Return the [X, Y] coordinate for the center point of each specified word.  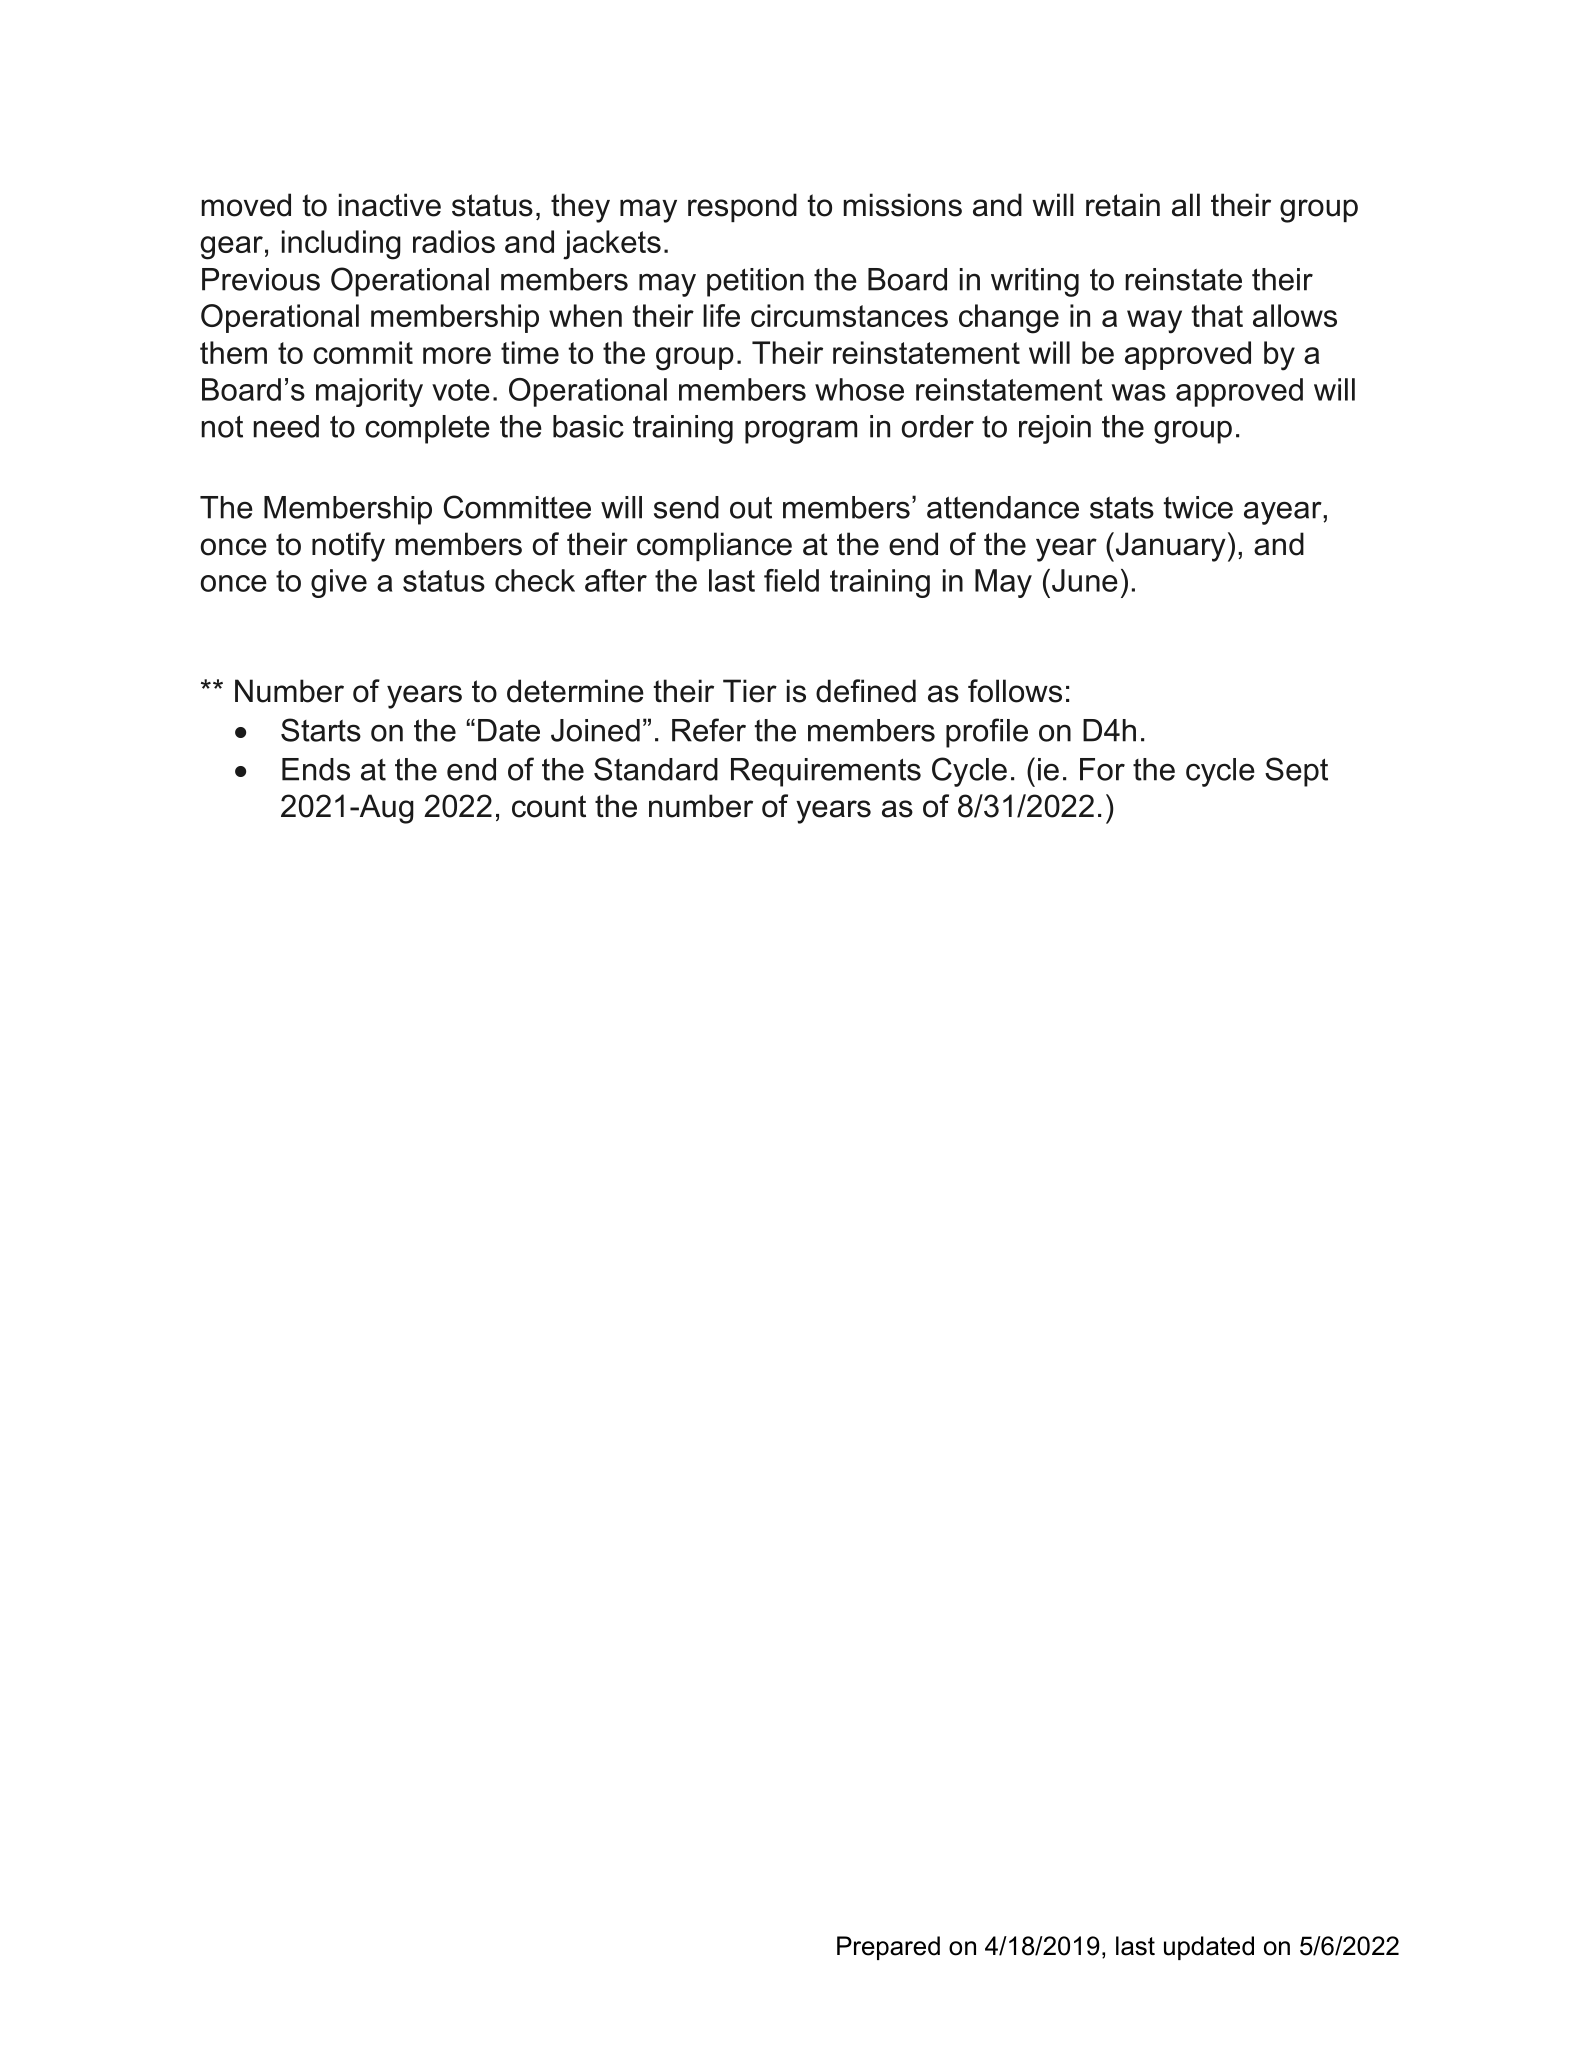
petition [755, 282]
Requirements [826, 772]
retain [1123, 205]
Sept [1296, 772]
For [1102, 769]
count [549, 806]
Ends [316, 769]
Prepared [888, 1948]
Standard [656, 769]
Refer [709, 730]
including [341, 245]
